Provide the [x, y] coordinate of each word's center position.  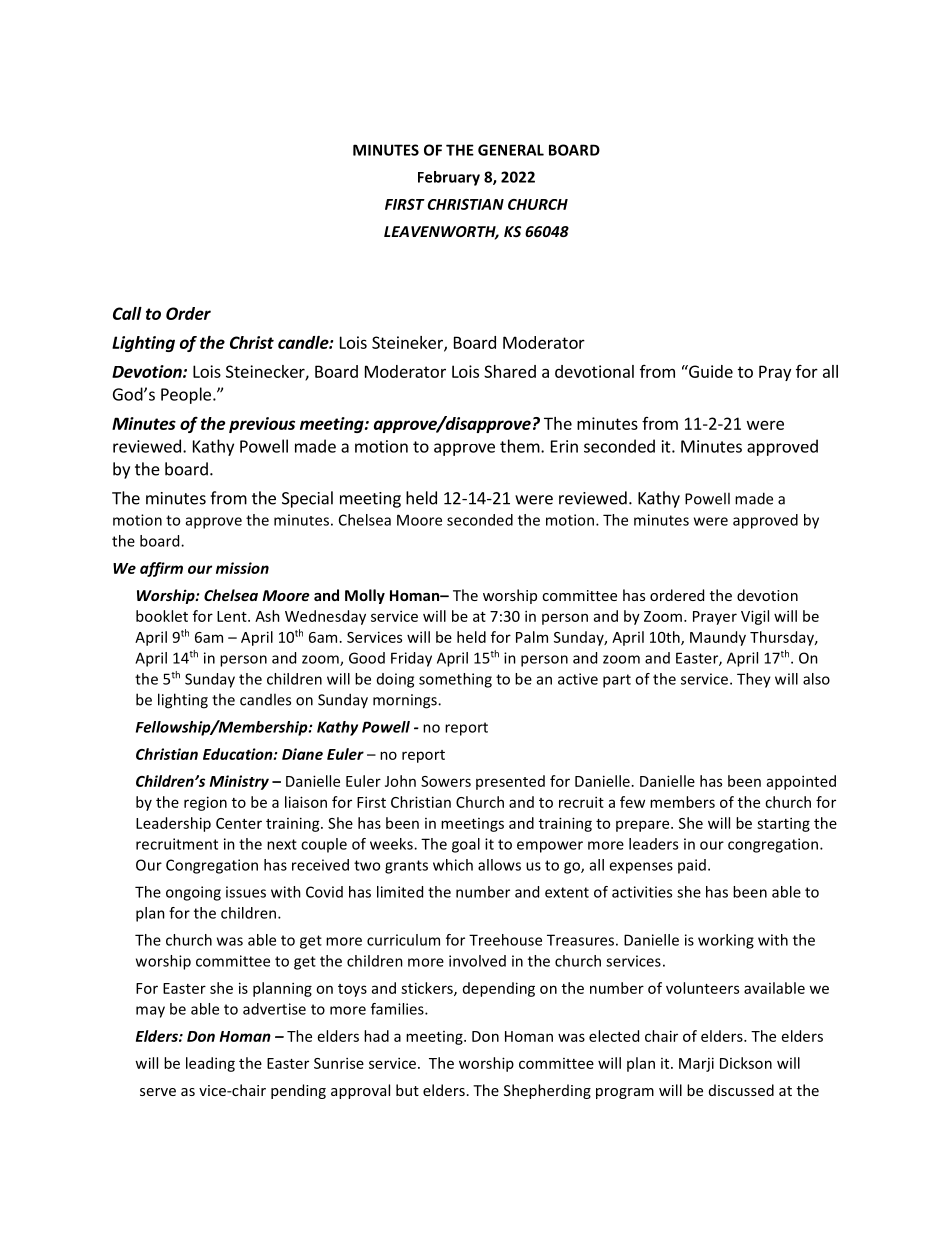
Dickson [746, 1063]
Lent [233, 616]
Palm [532, 637]
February [449, 178]
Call [127, 313]
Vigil [755, 617]
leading [210, 1064]
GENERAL [511, 150]
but [407, 1090]
